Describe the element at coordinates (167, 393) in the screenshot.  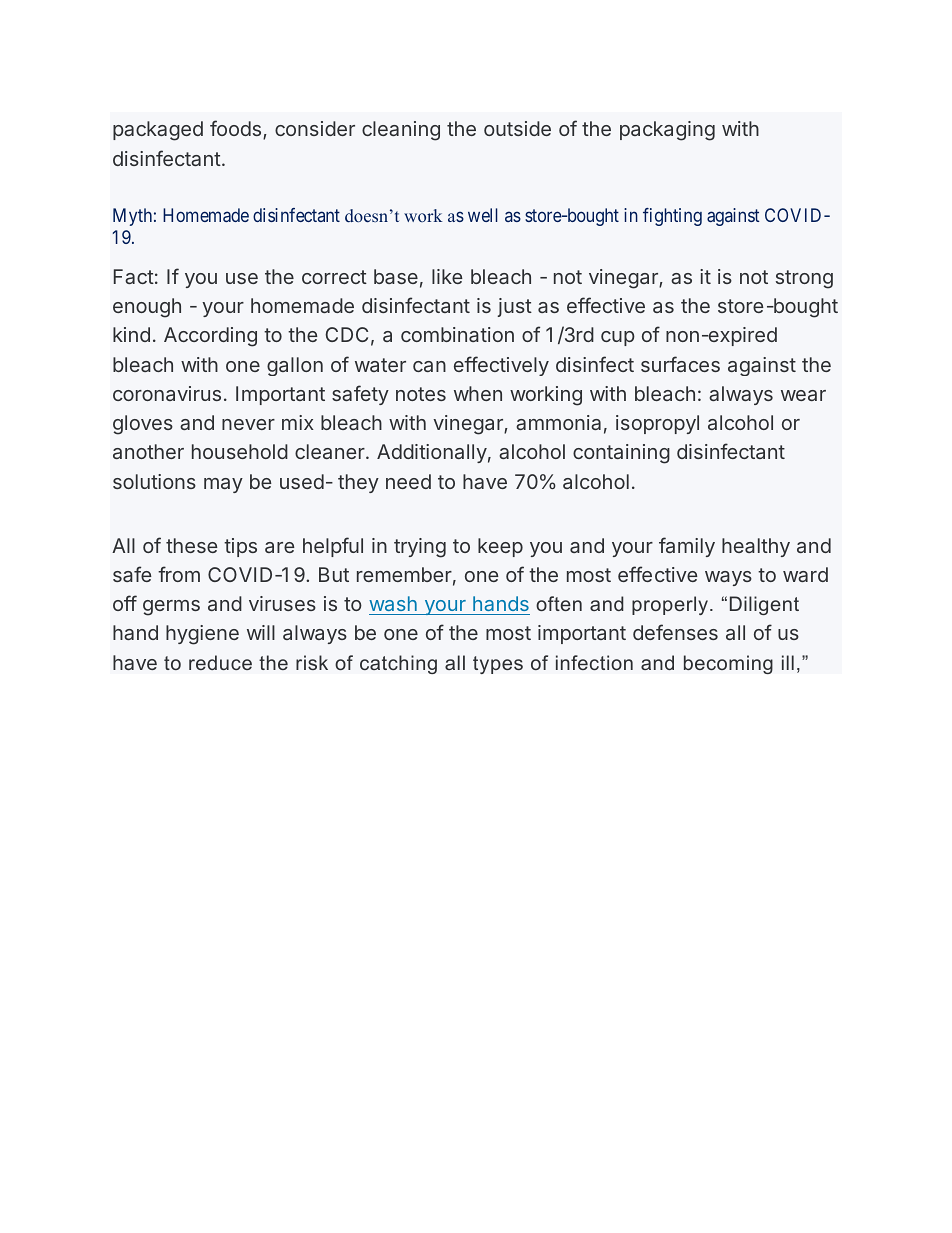
I see `coronavirus` at that location.
